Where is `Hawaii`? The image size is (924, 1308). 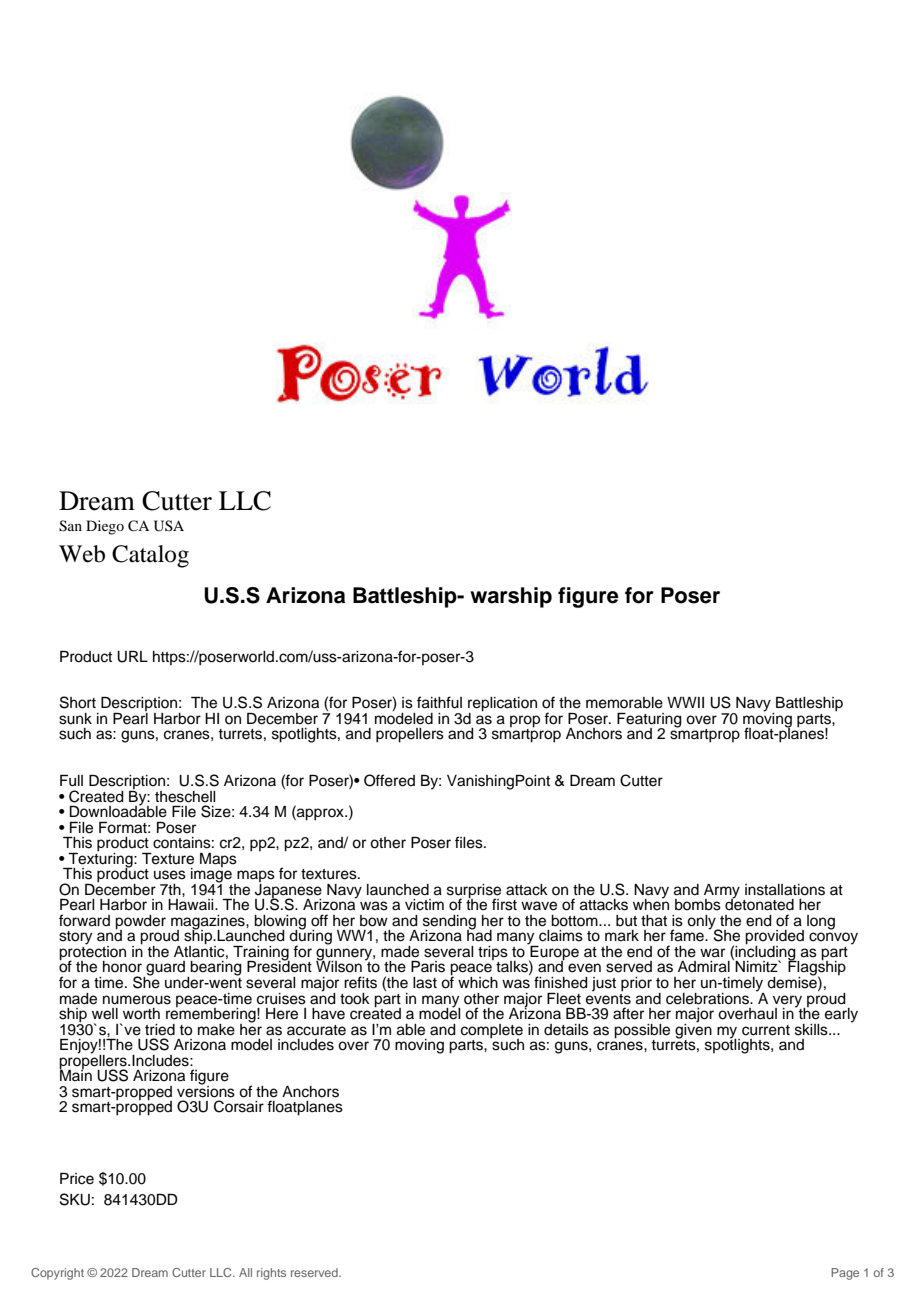
Hawaii is located at coordinates (192, 904).
